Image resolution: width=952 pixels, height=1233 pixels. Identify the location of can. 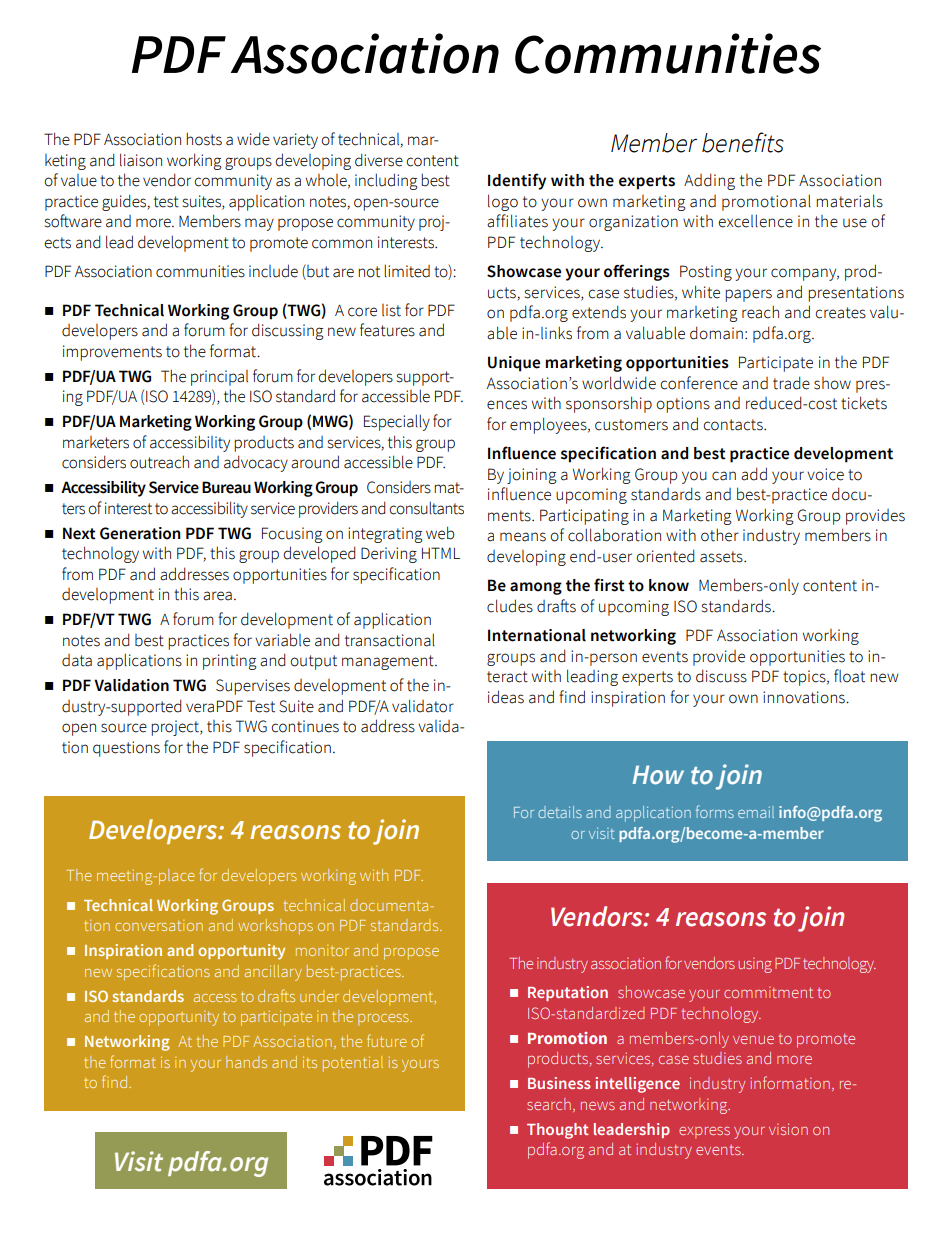
(724, 476).
